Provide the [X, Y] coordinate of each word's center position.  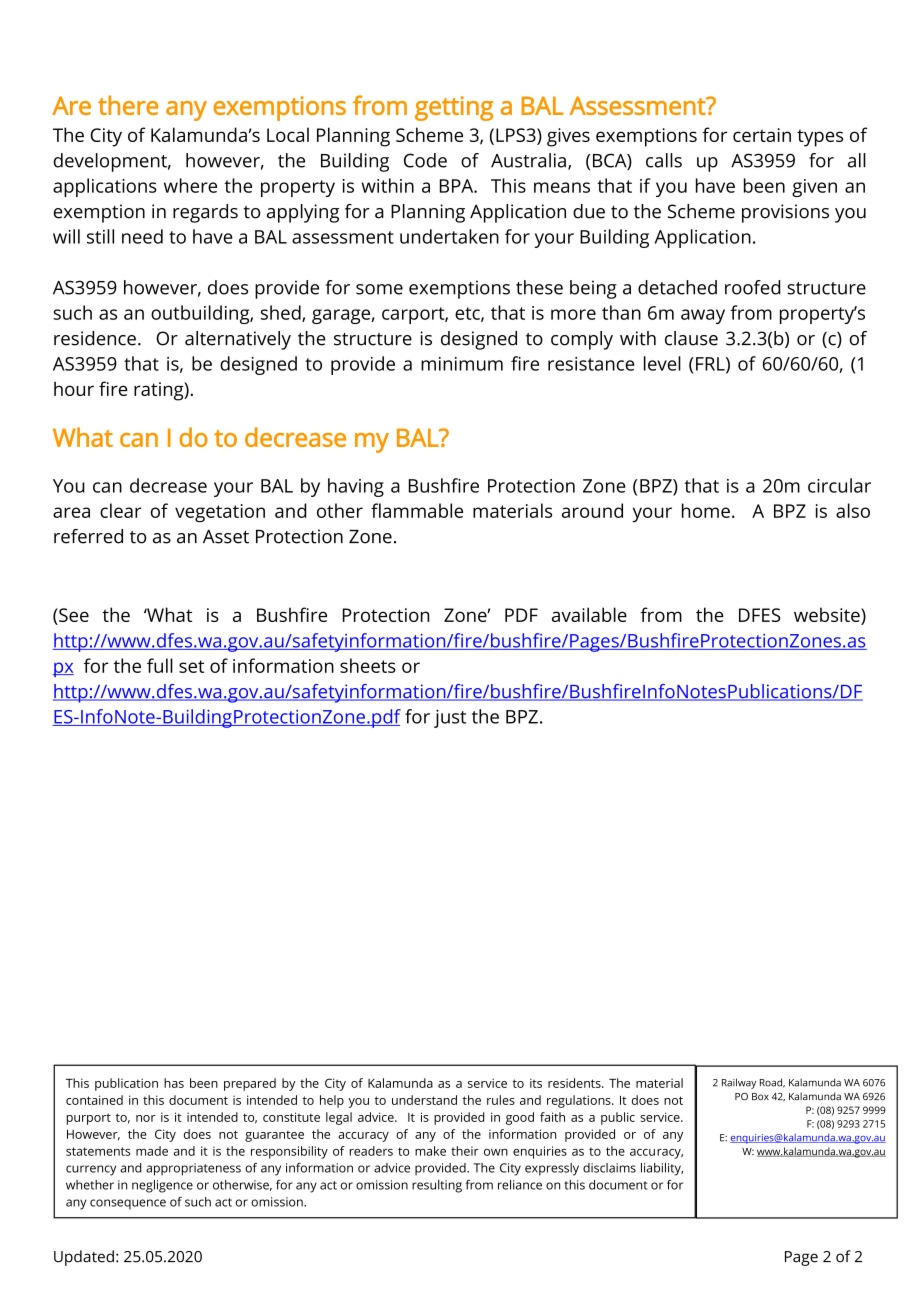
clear [121, 510]
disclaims [609, 1168]
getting [454, 108]
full [160, 665]
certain [762, 135]
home [706, 510]
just [450, 718]
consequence [128, 1204]
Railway [739, 1083]
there [128, 105]
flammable [417, 510]
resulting [437, 1186]
